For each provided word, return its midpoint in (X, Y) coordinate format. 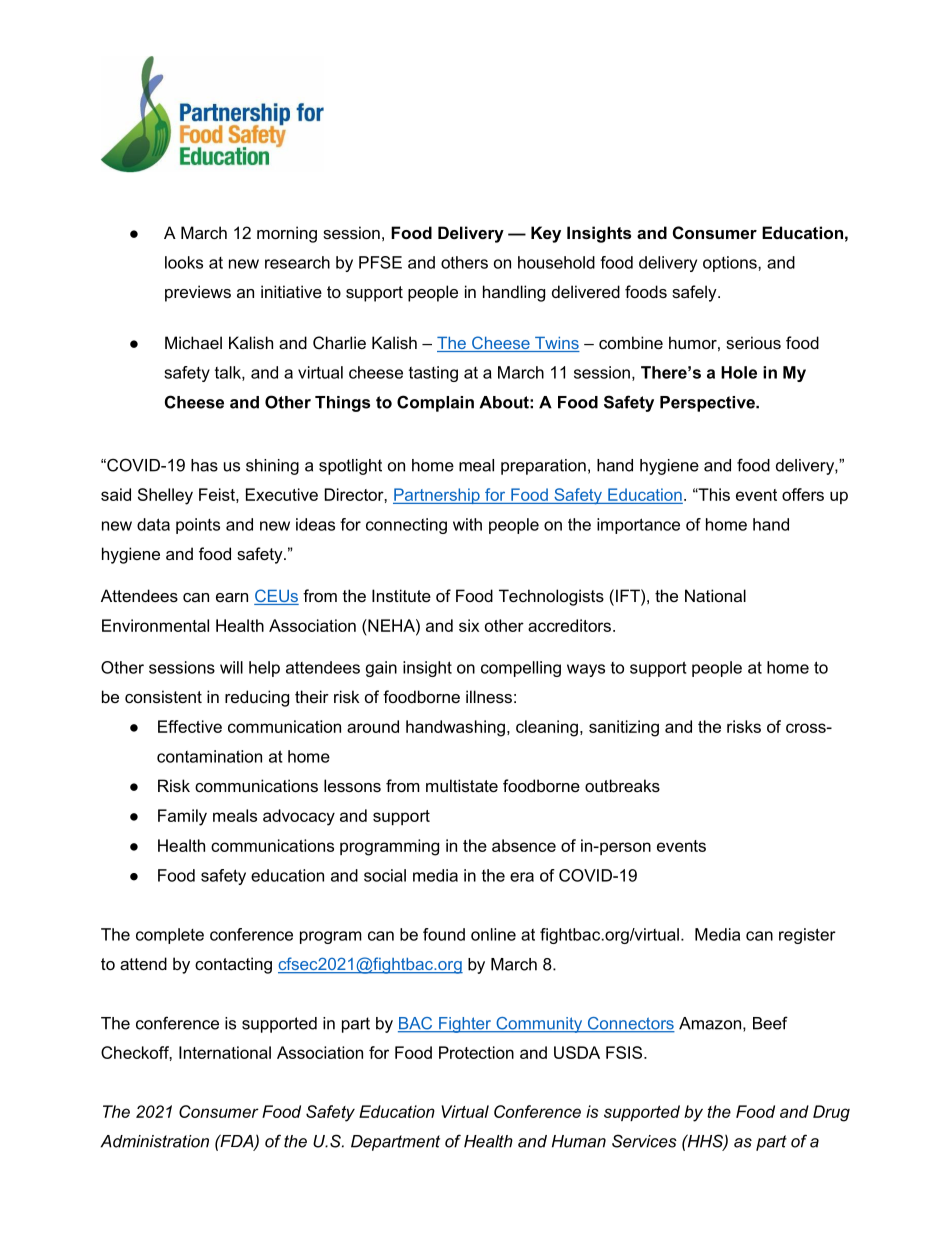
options (731, 264)
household (556, 262)
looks (184, 262)
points (198, 526)
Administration (155, 1141)
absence (524, 845)
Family (182, 817)
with (467, 524)
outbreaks (622, 785)
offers (803, 494)
